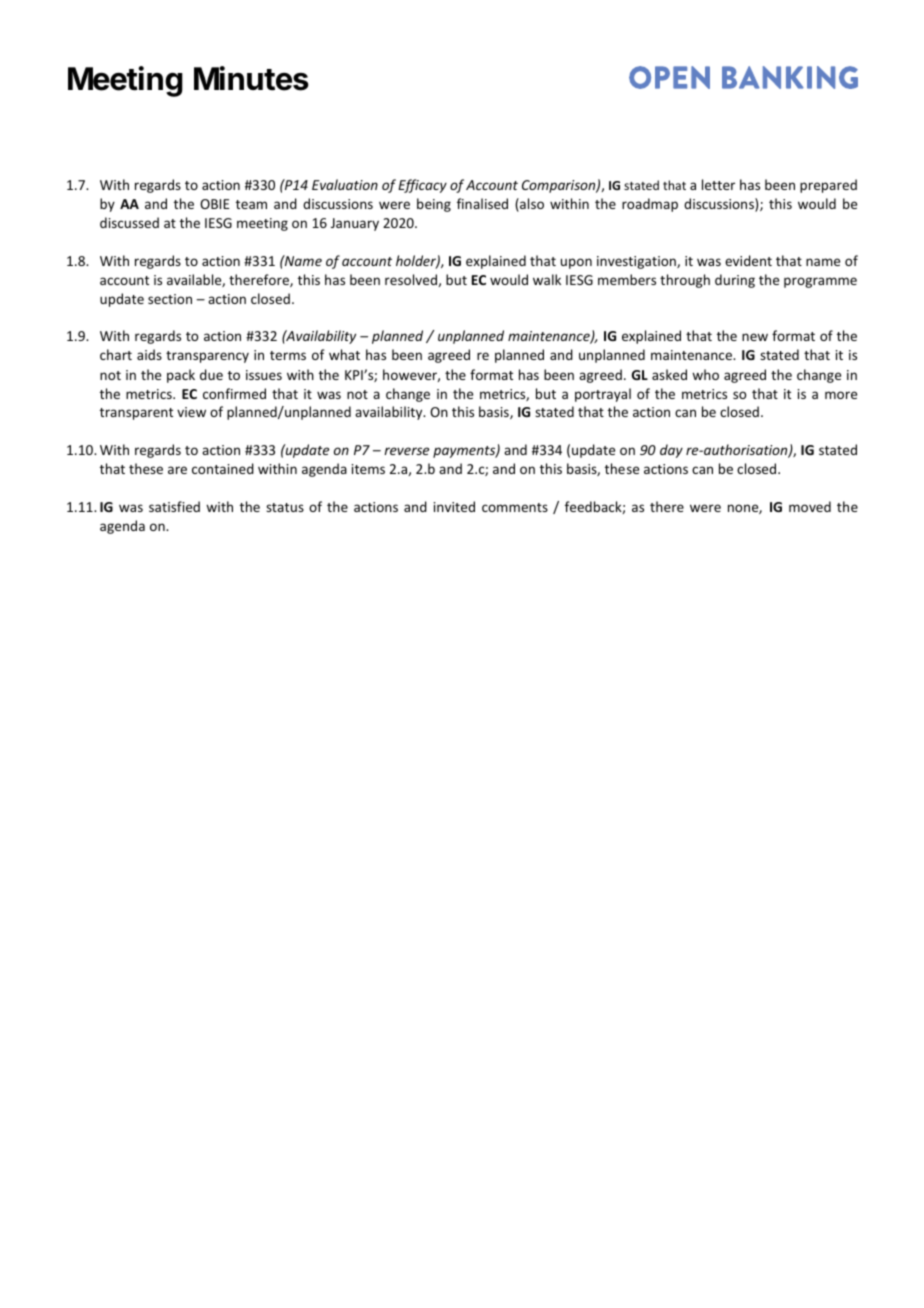  What do you see at coordinates (718, 184) in the screenshot?
I see `letter` at bounding box center [718, 184].
